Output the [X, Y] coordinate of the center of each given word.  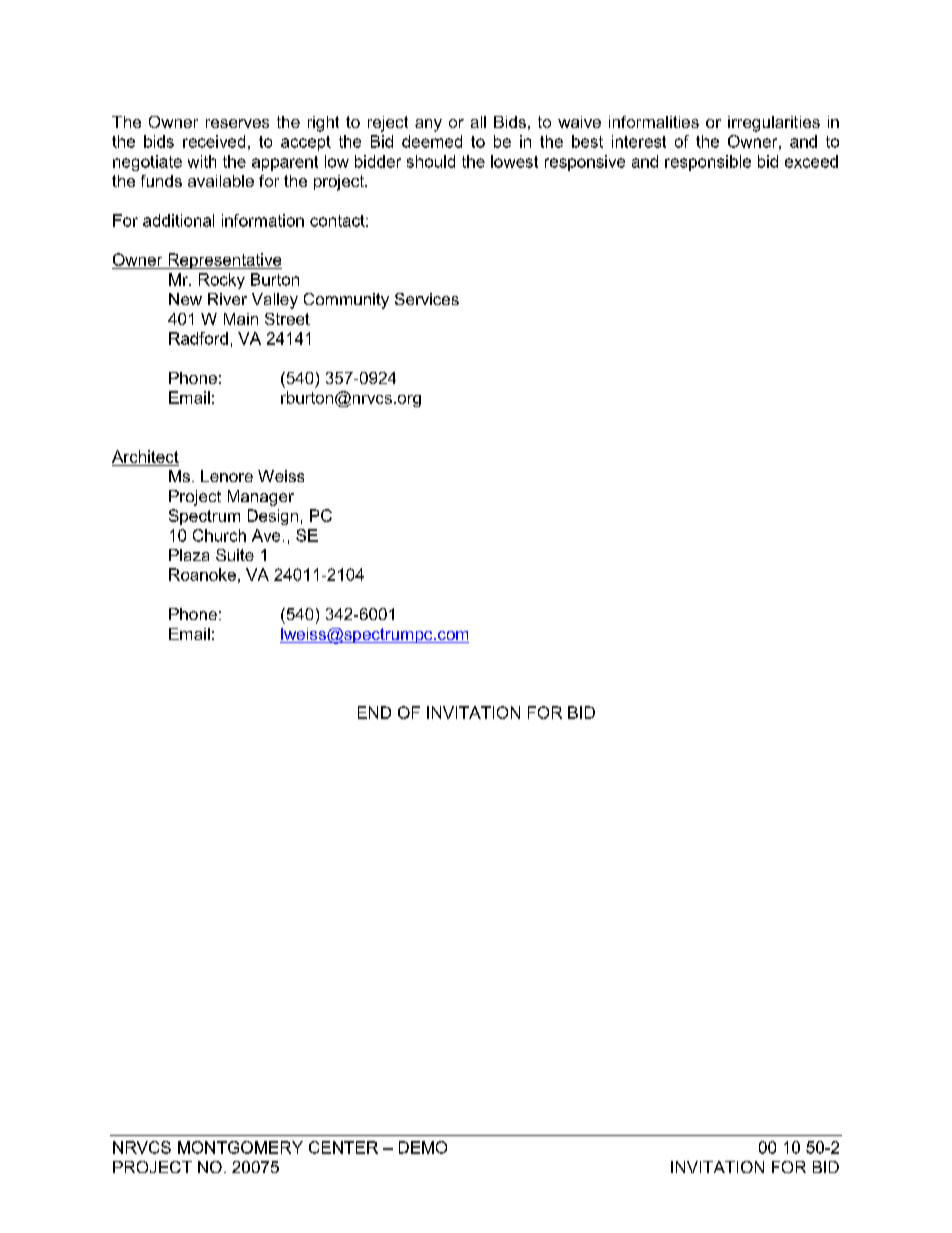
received [214, 141]
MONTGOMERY [240, 1147]
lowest [514, 161]
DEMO [423, 1147]
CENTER [343, 1147]
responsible [708, 163]
